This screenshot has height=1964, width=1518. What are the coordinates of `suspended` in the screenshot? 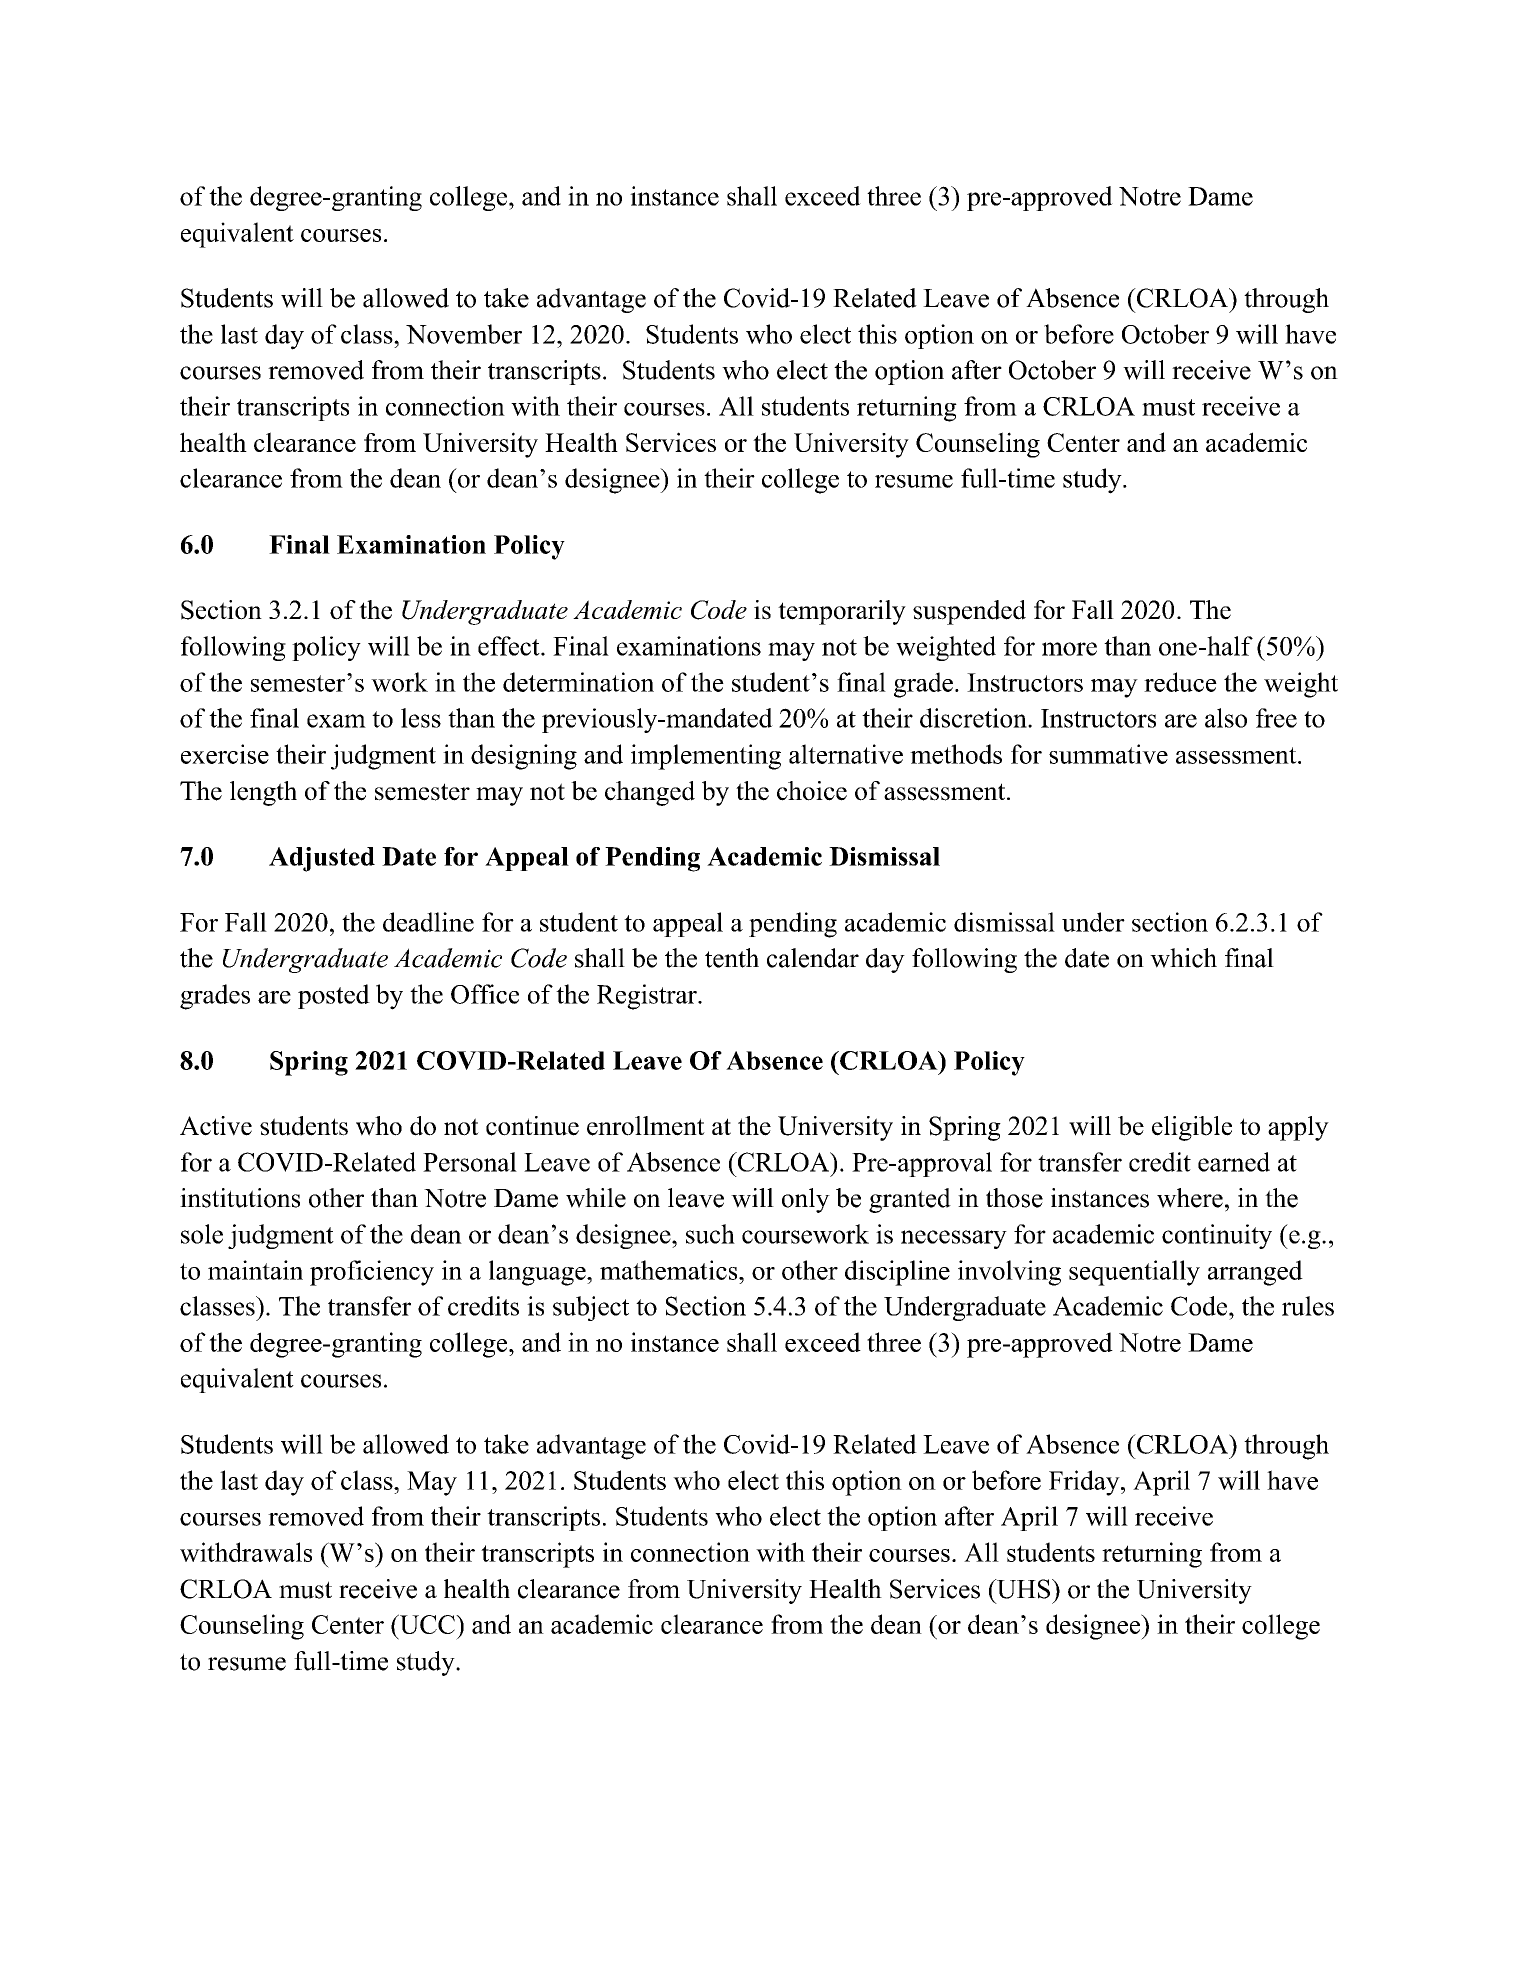 It's located at (969, 612).
